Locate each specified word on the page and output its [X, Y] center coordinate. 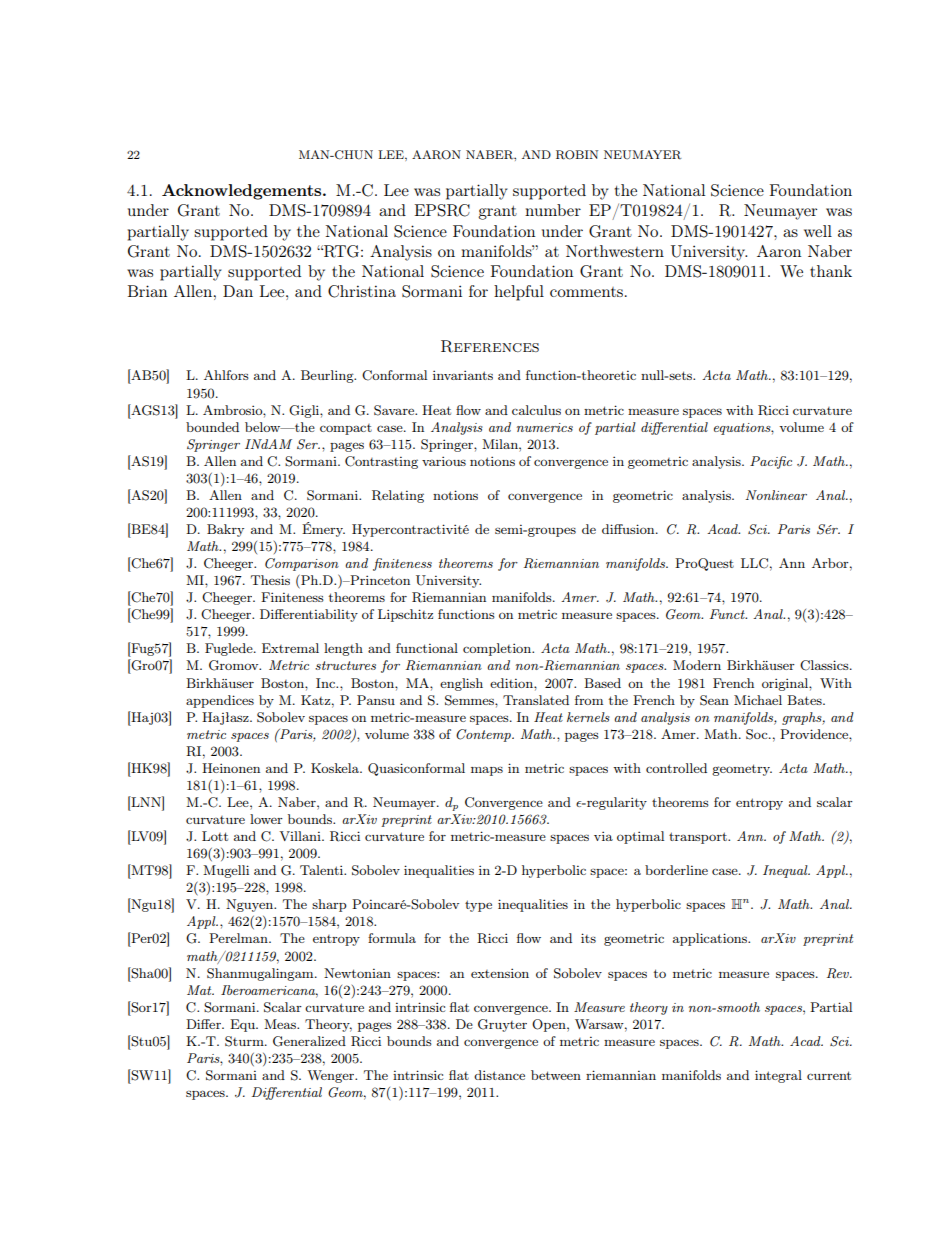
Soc [758, 734]
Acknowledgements [243, 192]
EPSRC [442, 210]
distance [499, 1075]
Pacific [771, 462]
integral [778, 1076]
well [818, 231]
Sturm [245, 1041]
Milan [501, 444]
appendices [220, 701]
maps [487, 771]
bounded [212, 427]
